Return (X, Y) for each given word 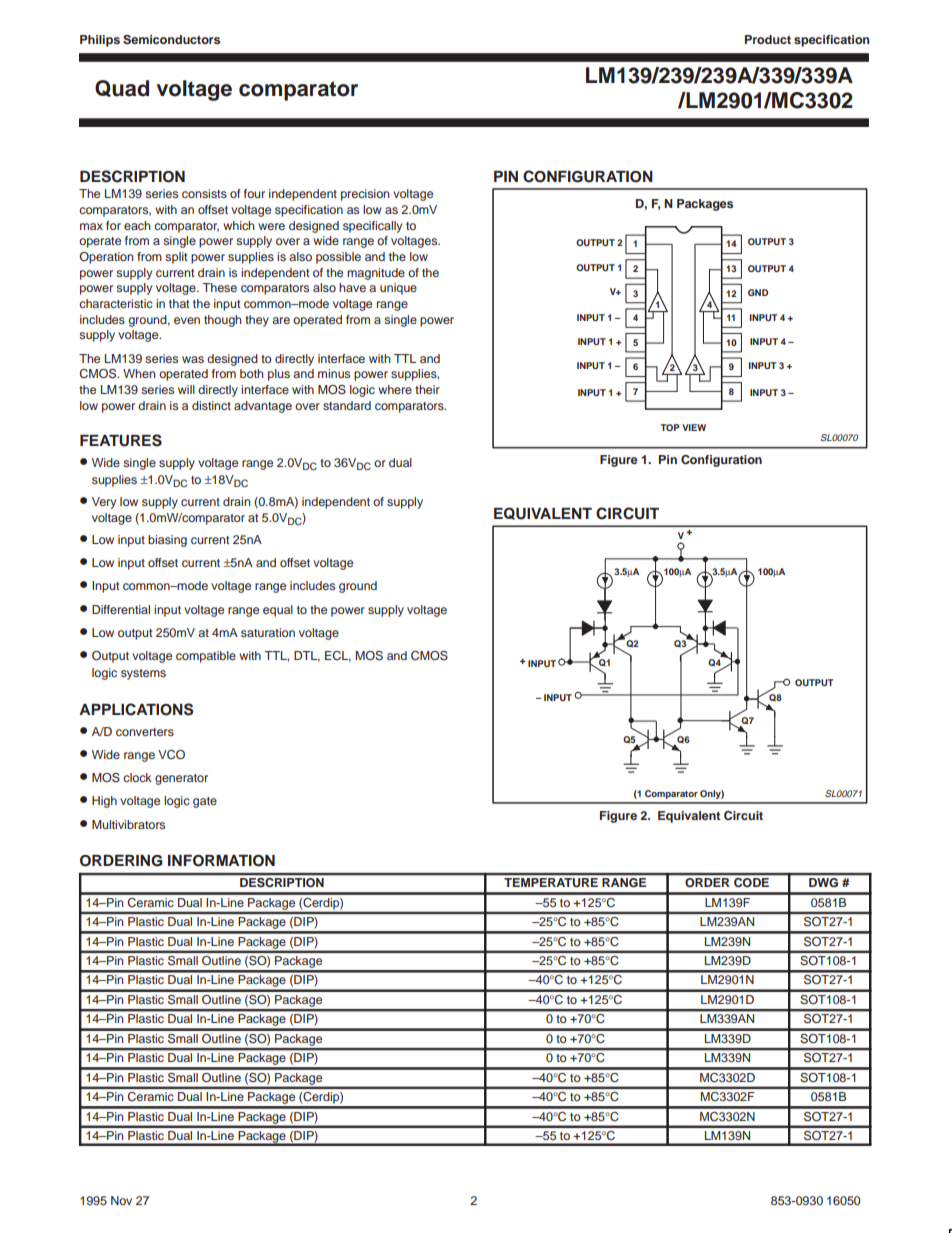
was (193, 359)
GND (758, 292)
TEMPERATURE (551, 882)
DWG (823, 882)
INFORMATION (221, 861)
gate (205, 802)
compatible (206, 657)
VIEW (694, 427)
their (427, 389)
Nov (121, 1200)
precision (365, 195)
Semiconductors (171, 40)
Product (768, 39)
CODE (751, 882)
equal (278, 611)
